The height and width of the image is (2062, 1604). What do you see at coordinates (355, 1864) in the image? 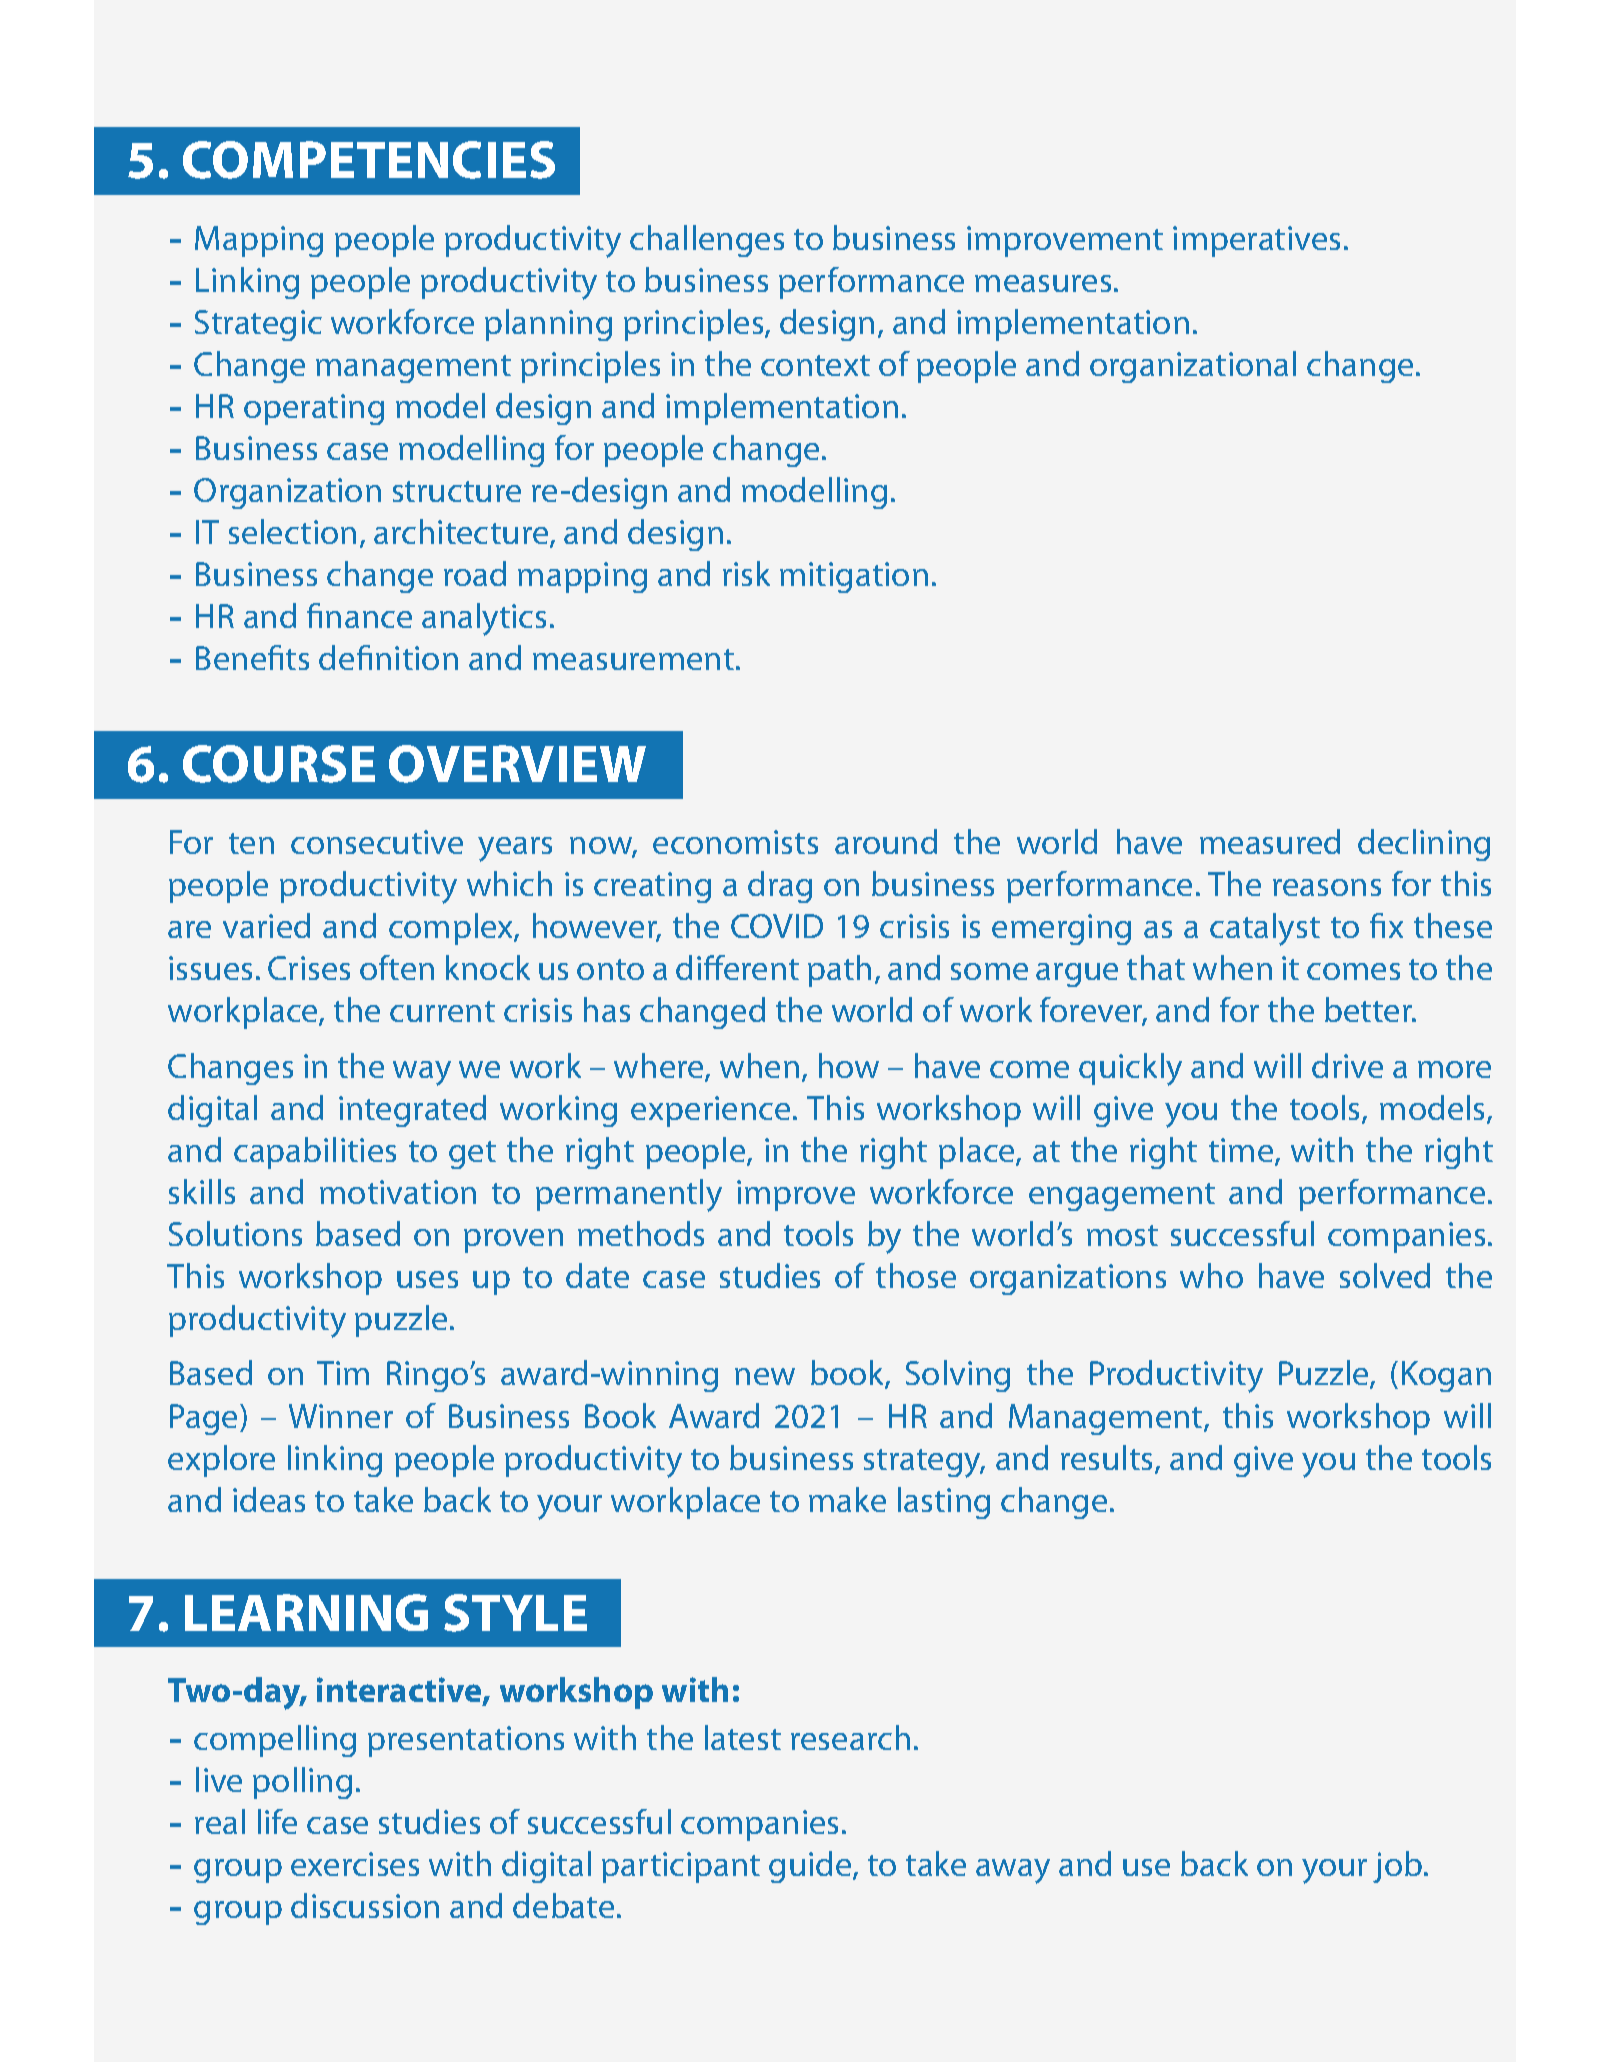
I see `exercises` at bounding box center [355, 1864].
